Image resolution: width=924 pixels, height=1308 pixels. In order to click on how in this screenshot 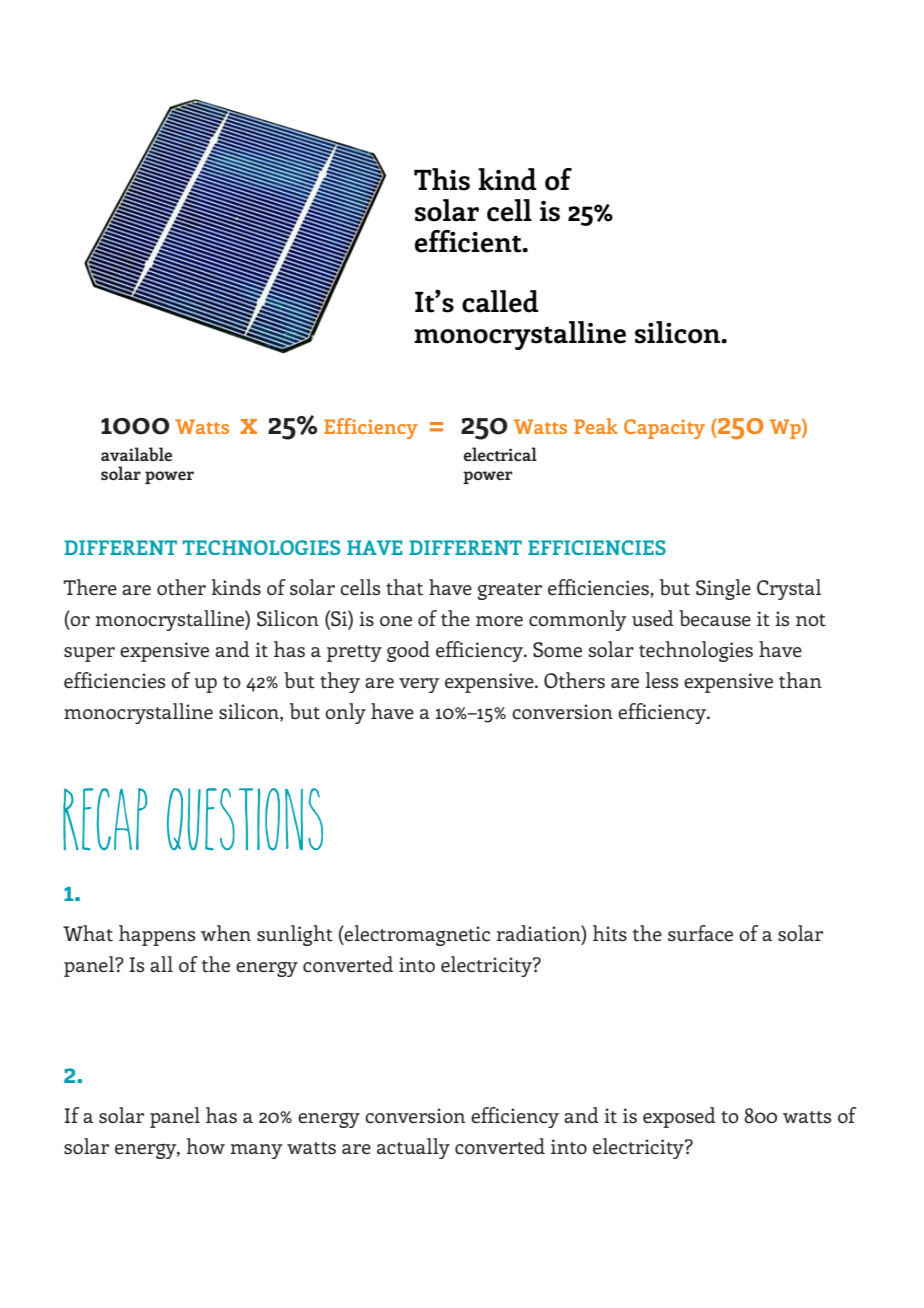, I will do `click(205, 1146)`.
